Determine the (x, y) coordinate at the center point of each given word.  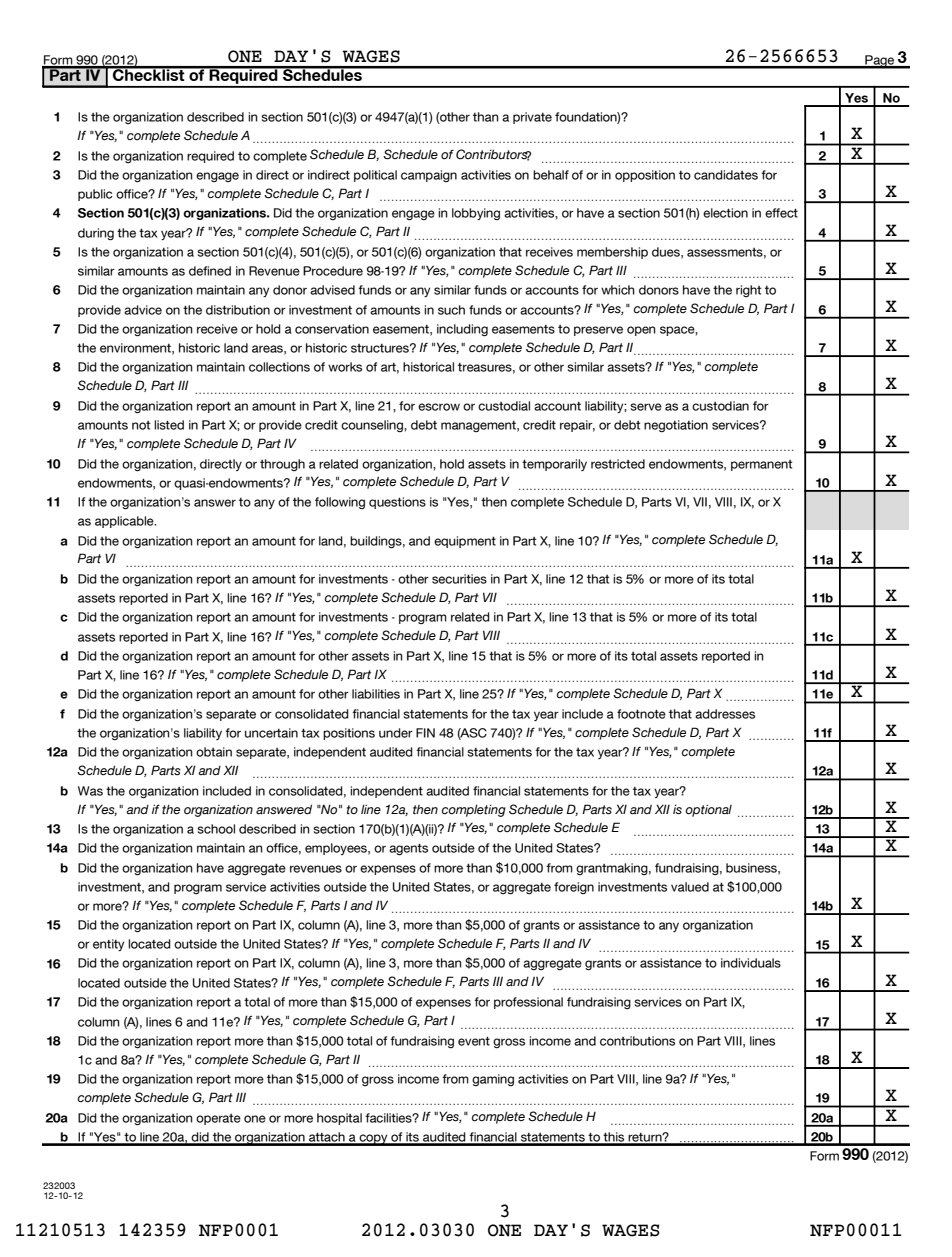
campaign (429, 176)
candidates (726, 175)
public (95, 195)
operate (218, 1119)
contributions (637, 1041)
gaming (493, 1080)
